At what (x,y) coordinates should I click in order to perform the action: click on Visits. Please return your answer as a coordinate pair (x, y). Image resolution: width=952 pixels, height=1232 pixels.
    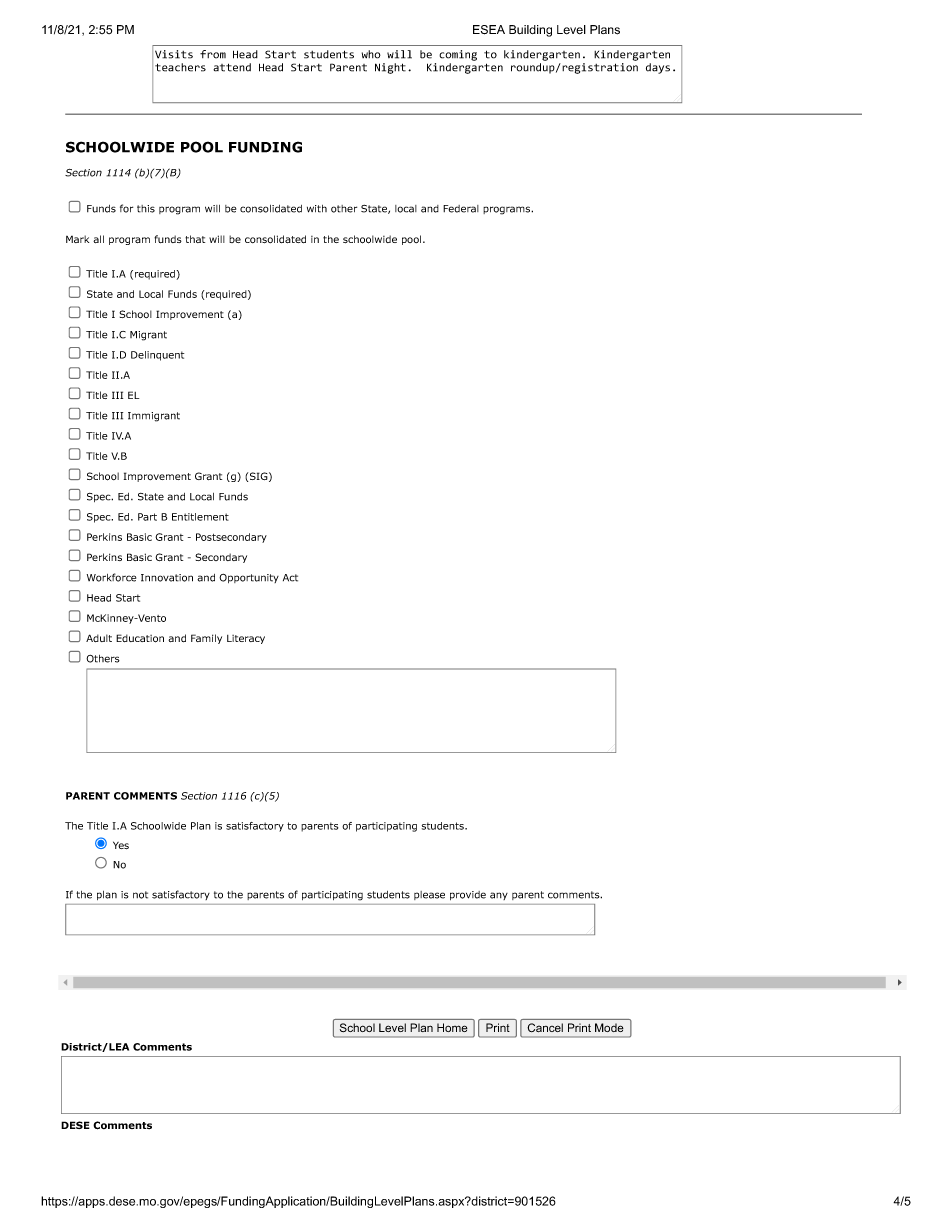
    Looking at the image, I should click on (174, 54).
